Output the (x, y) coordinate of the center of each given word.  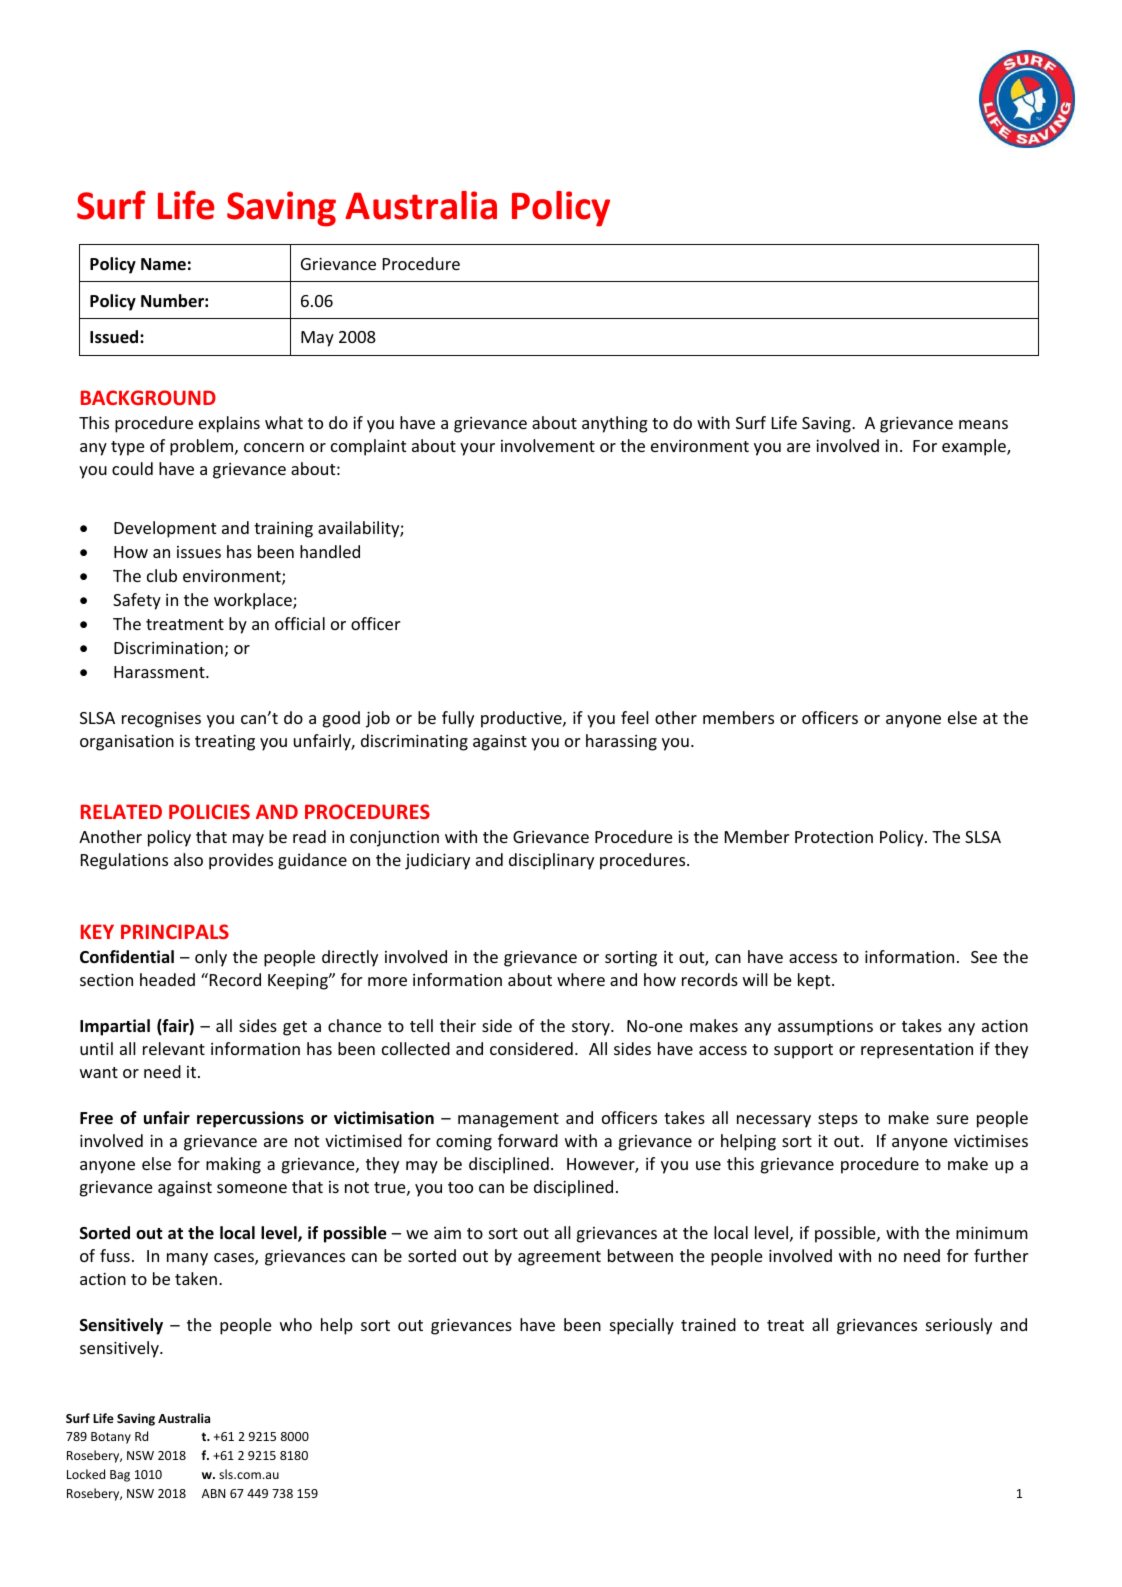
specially (642, 1326)
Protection (834, 837)
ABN (213, 1493)
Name (163, 264)
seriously (959, 1326)
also (188, 859)
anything (615, 424)
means (983, 424)
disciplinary (551, 861)
